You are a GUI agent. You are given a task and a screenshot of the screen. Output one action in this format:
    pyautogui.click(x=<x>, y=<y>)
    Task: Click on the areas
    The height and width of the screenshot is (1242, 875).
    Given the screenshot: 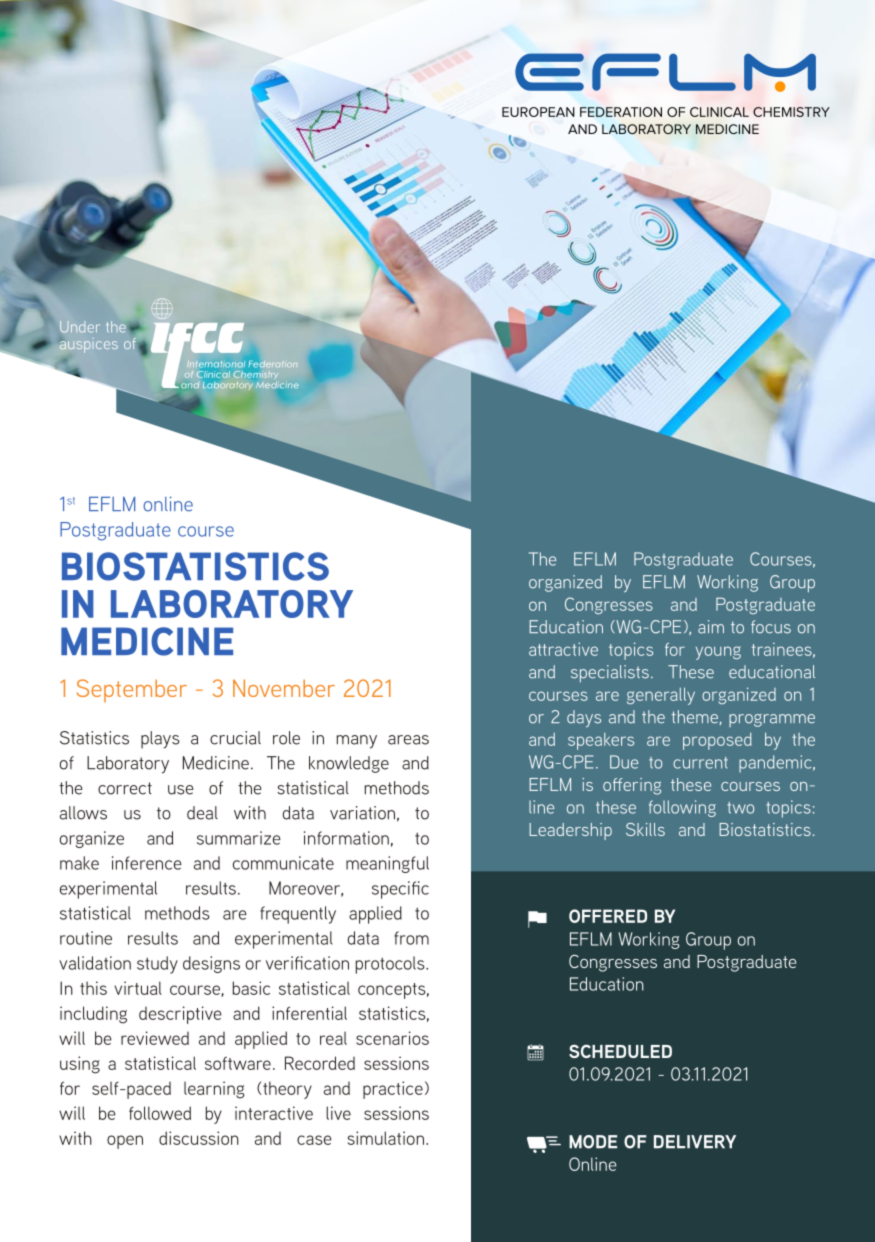 What is the action you would take?
    pyautogui.click(x=408, y=740)
